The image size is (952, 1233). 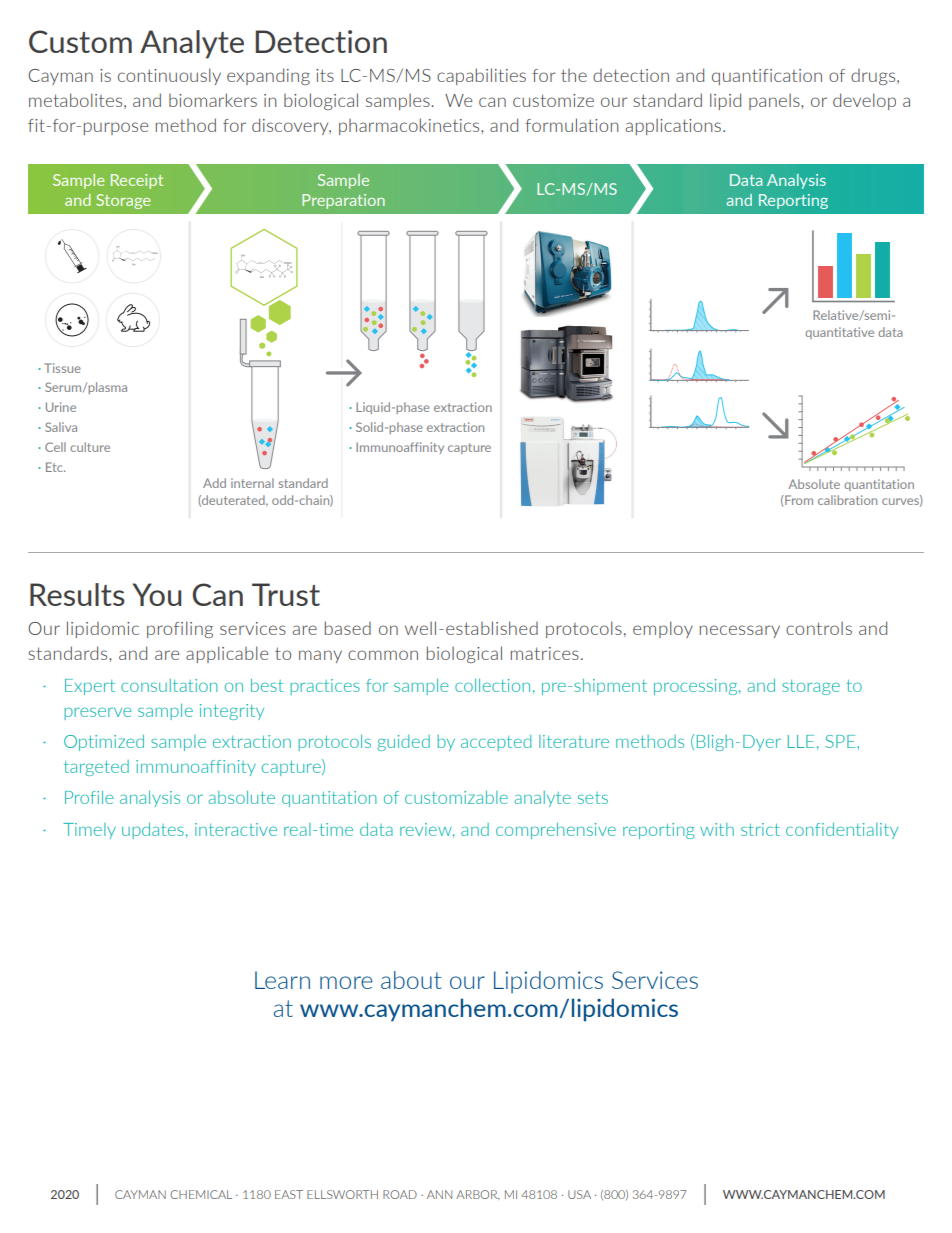 What do you see at coordinates (579, 1194) in the screenshot?
I see `USA` at bounding box center [579, 1194].
